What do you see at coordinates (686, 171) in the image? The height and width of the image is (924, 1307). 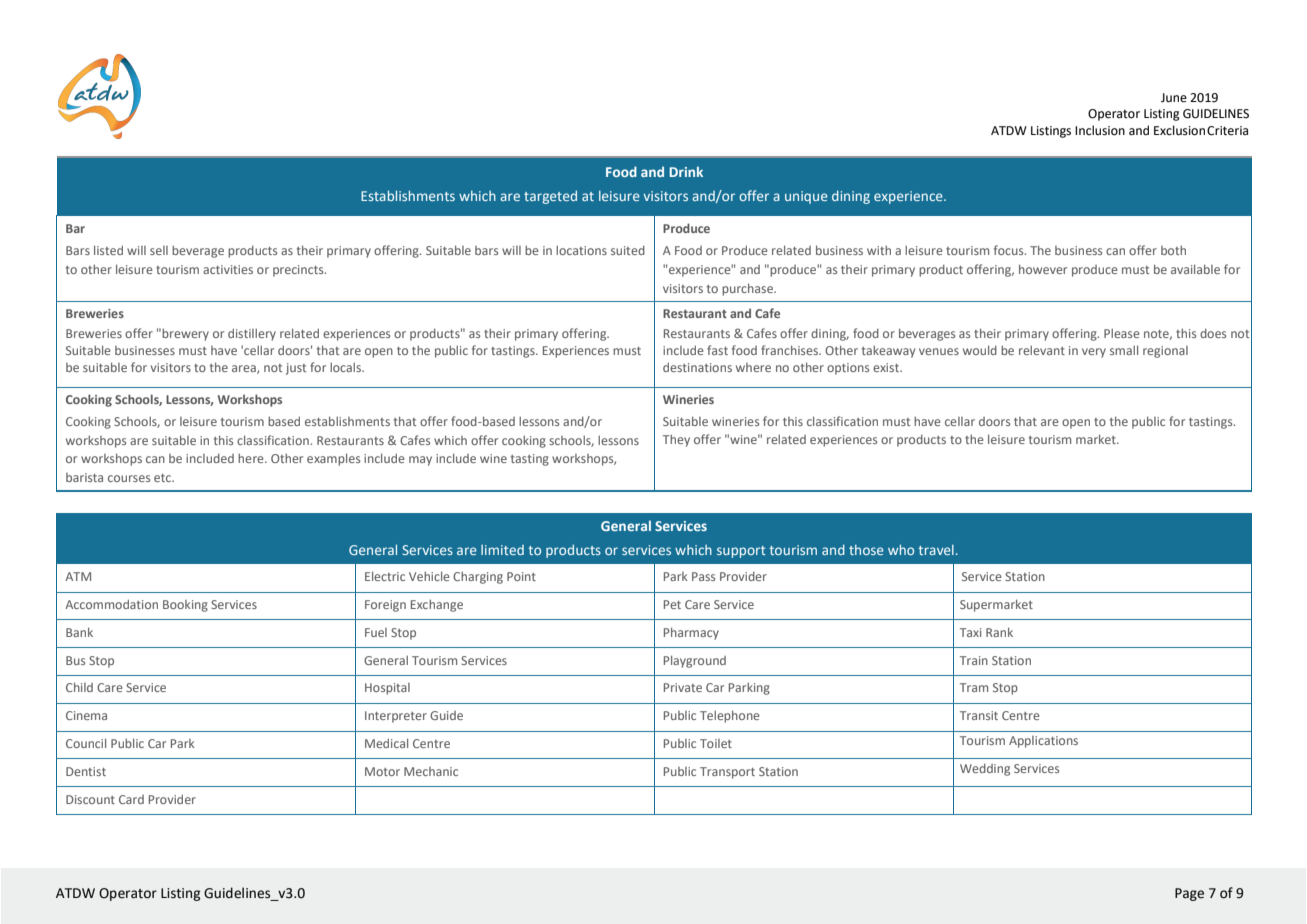 I see `Drink` at bounding box center [686, 171].
